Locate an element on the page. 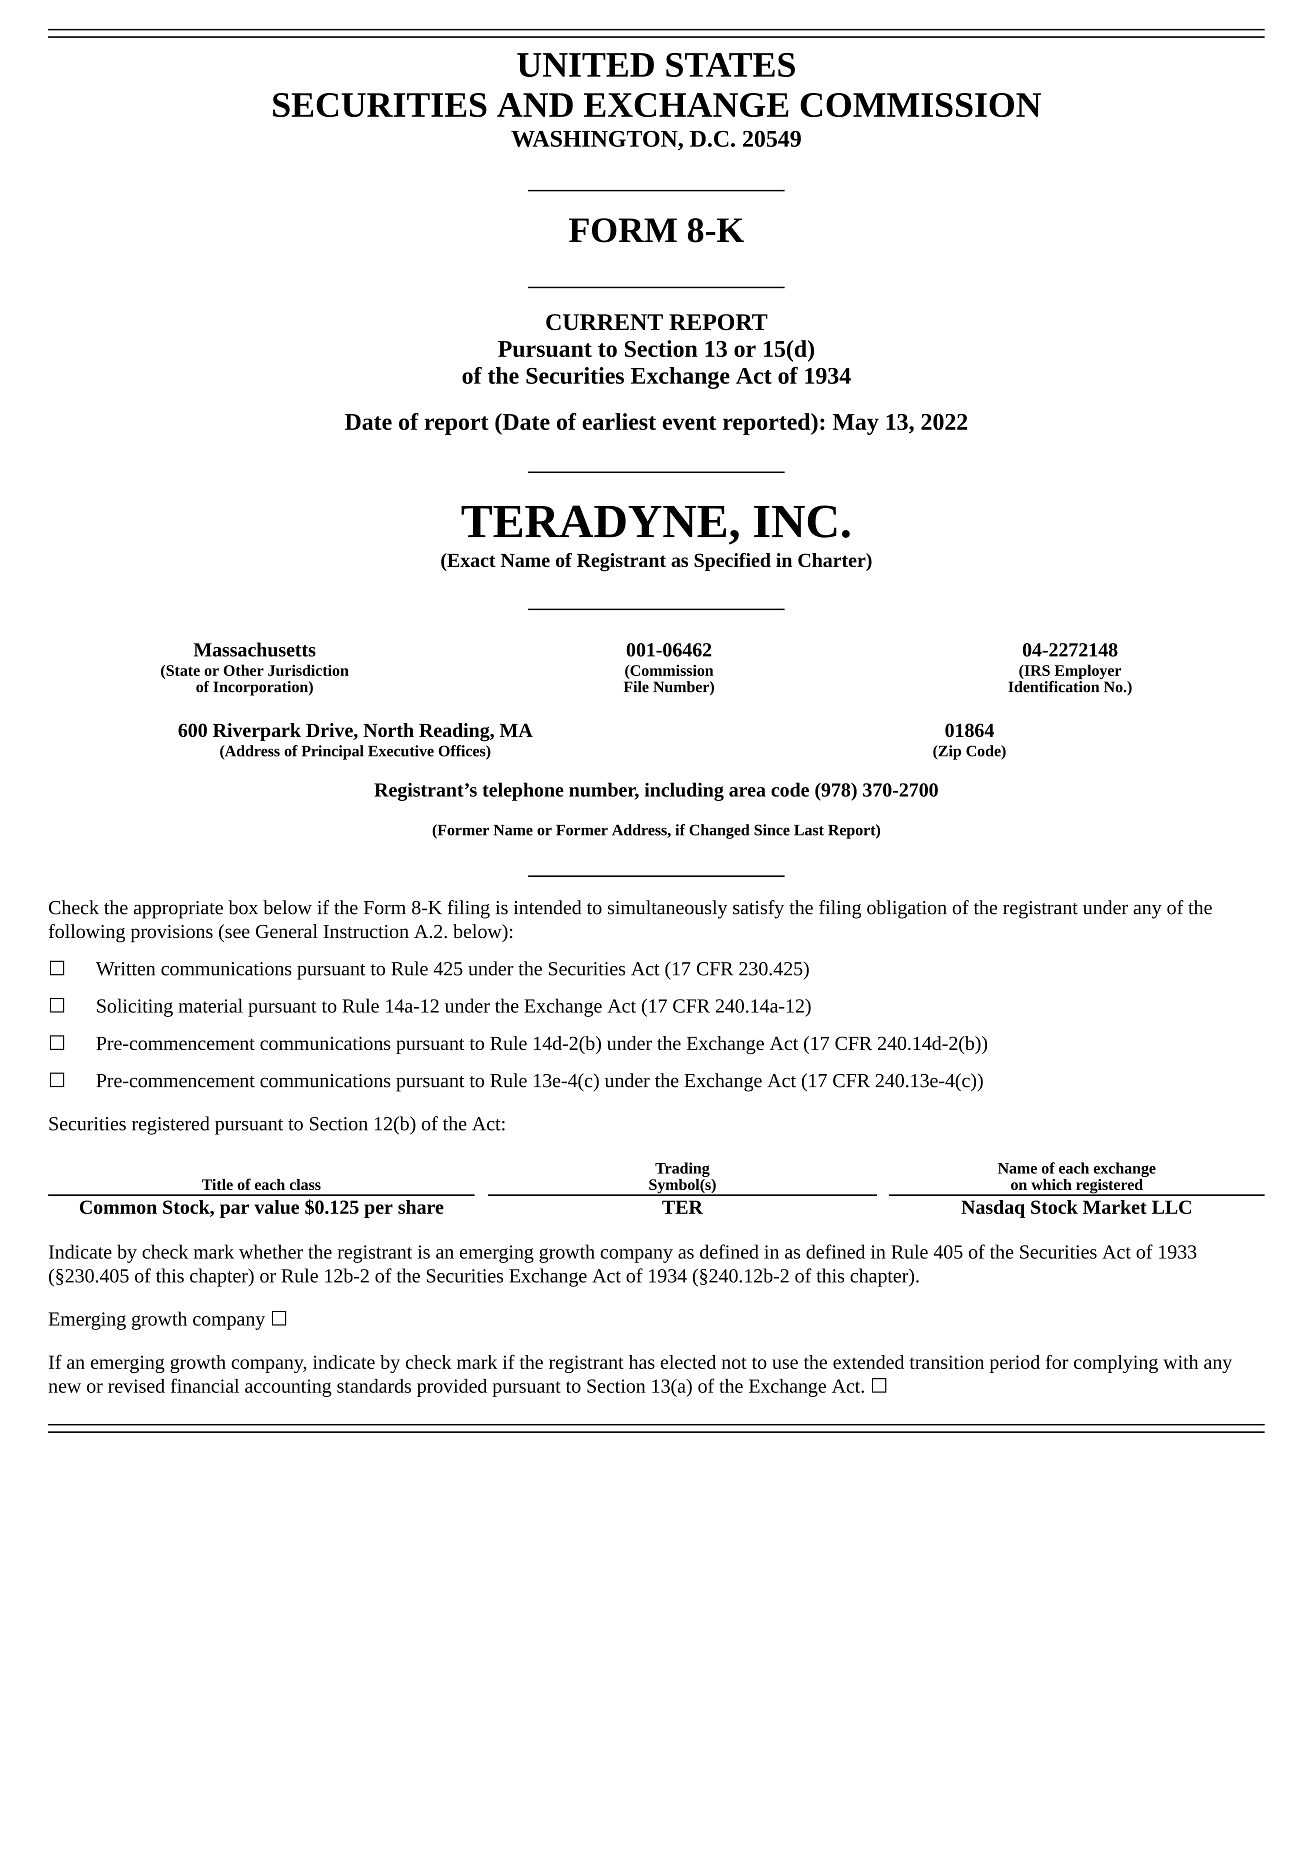  CURRENT is located at coordinates (604, 322).
